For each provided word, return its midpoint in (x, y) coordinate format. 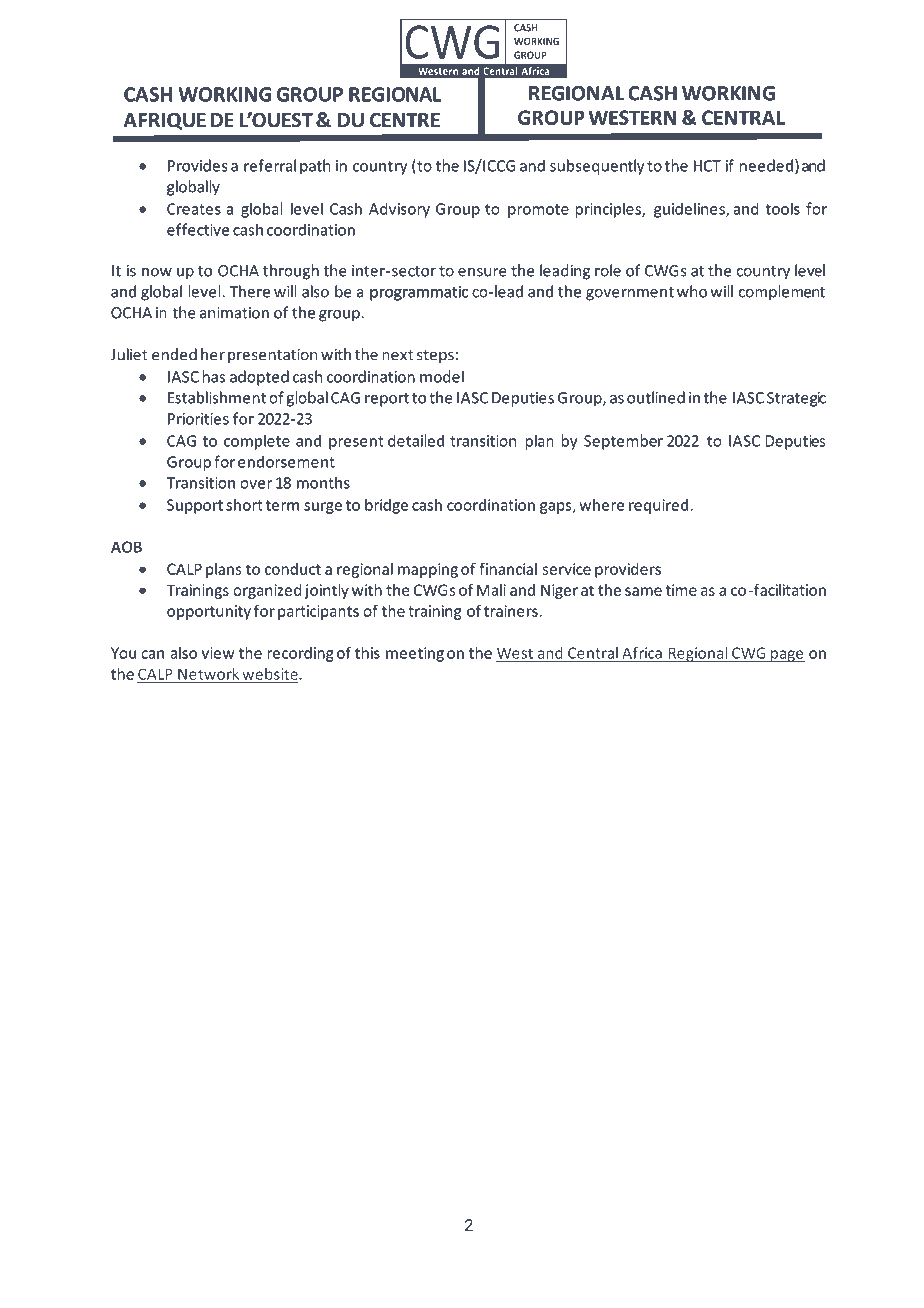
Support (195, 506)
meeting (415, 654)
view (218, 653)
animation (234, 313)
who (692, 291)
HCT (707, 166)
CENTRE (405, 120)
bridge (386, 506)
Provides (198, 165)
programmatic (419, 293)
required (658, 506)
